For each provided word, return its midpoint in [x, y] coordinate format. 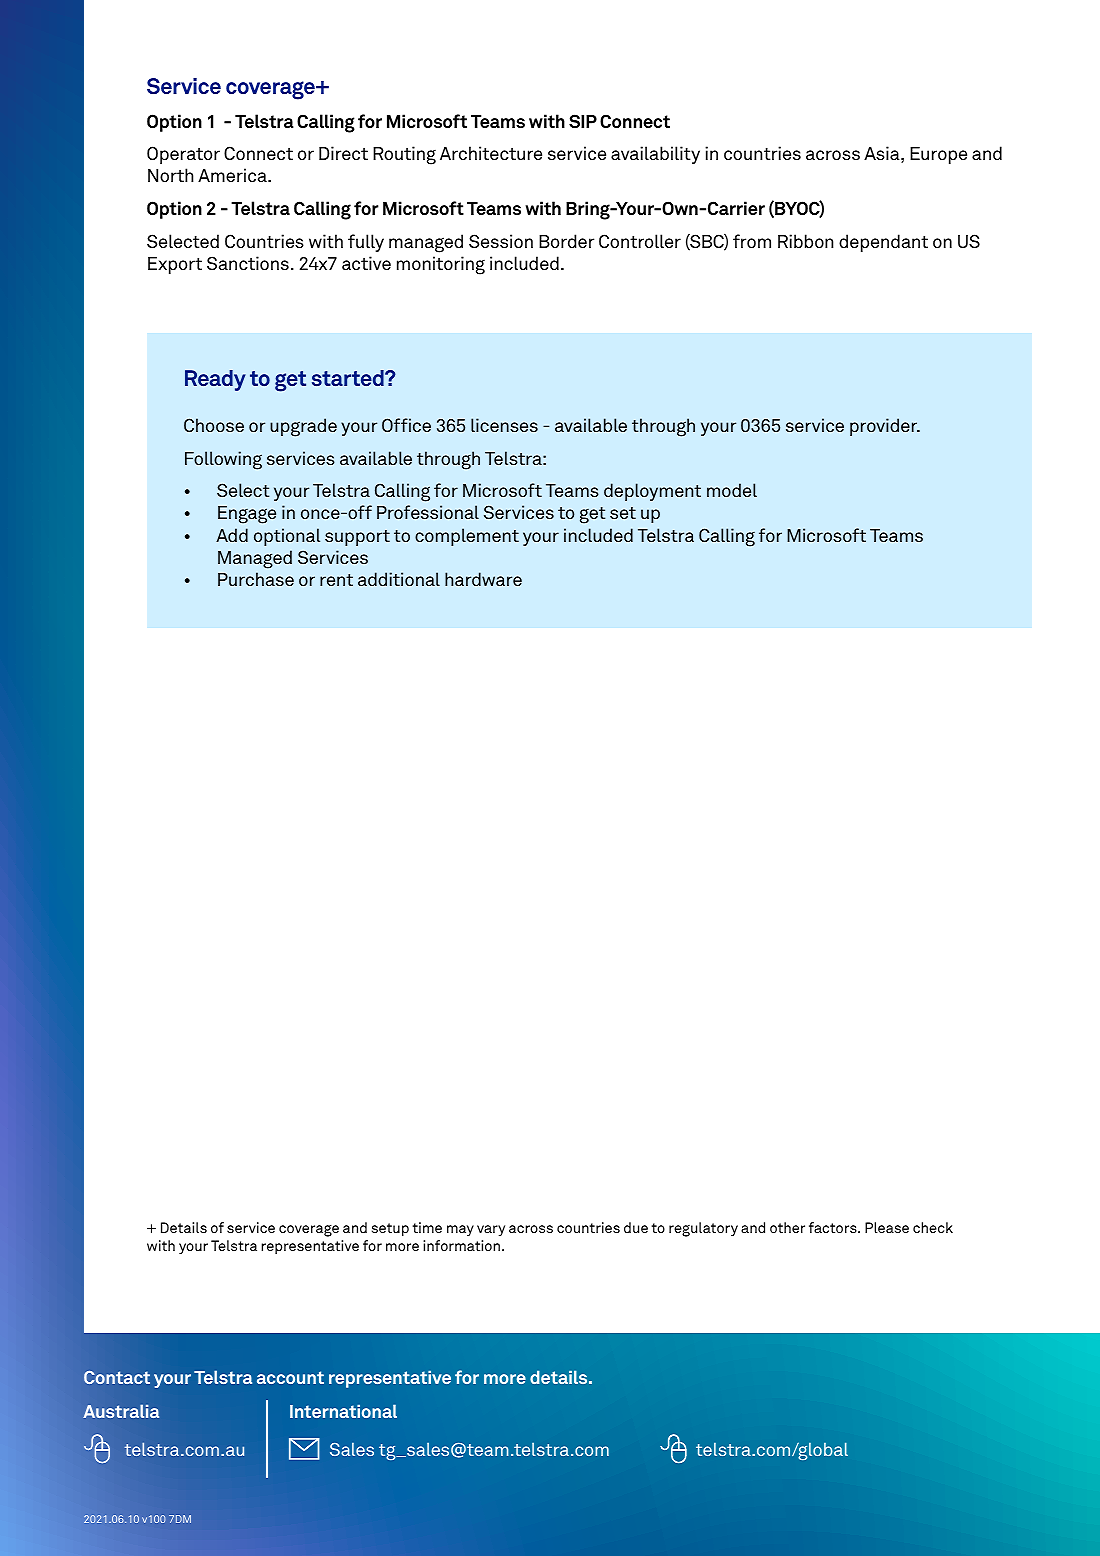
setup [390, 1230]
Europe [938, 155]
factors [834, 1227]
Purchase [256, 579]
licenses [504, 425]
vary [491, 1230]
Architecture [491, 153]
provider [884, 427]
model [732, 490]
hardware [483, 579]
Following [223, 460]
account [290, 1377]
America [233, 175]
